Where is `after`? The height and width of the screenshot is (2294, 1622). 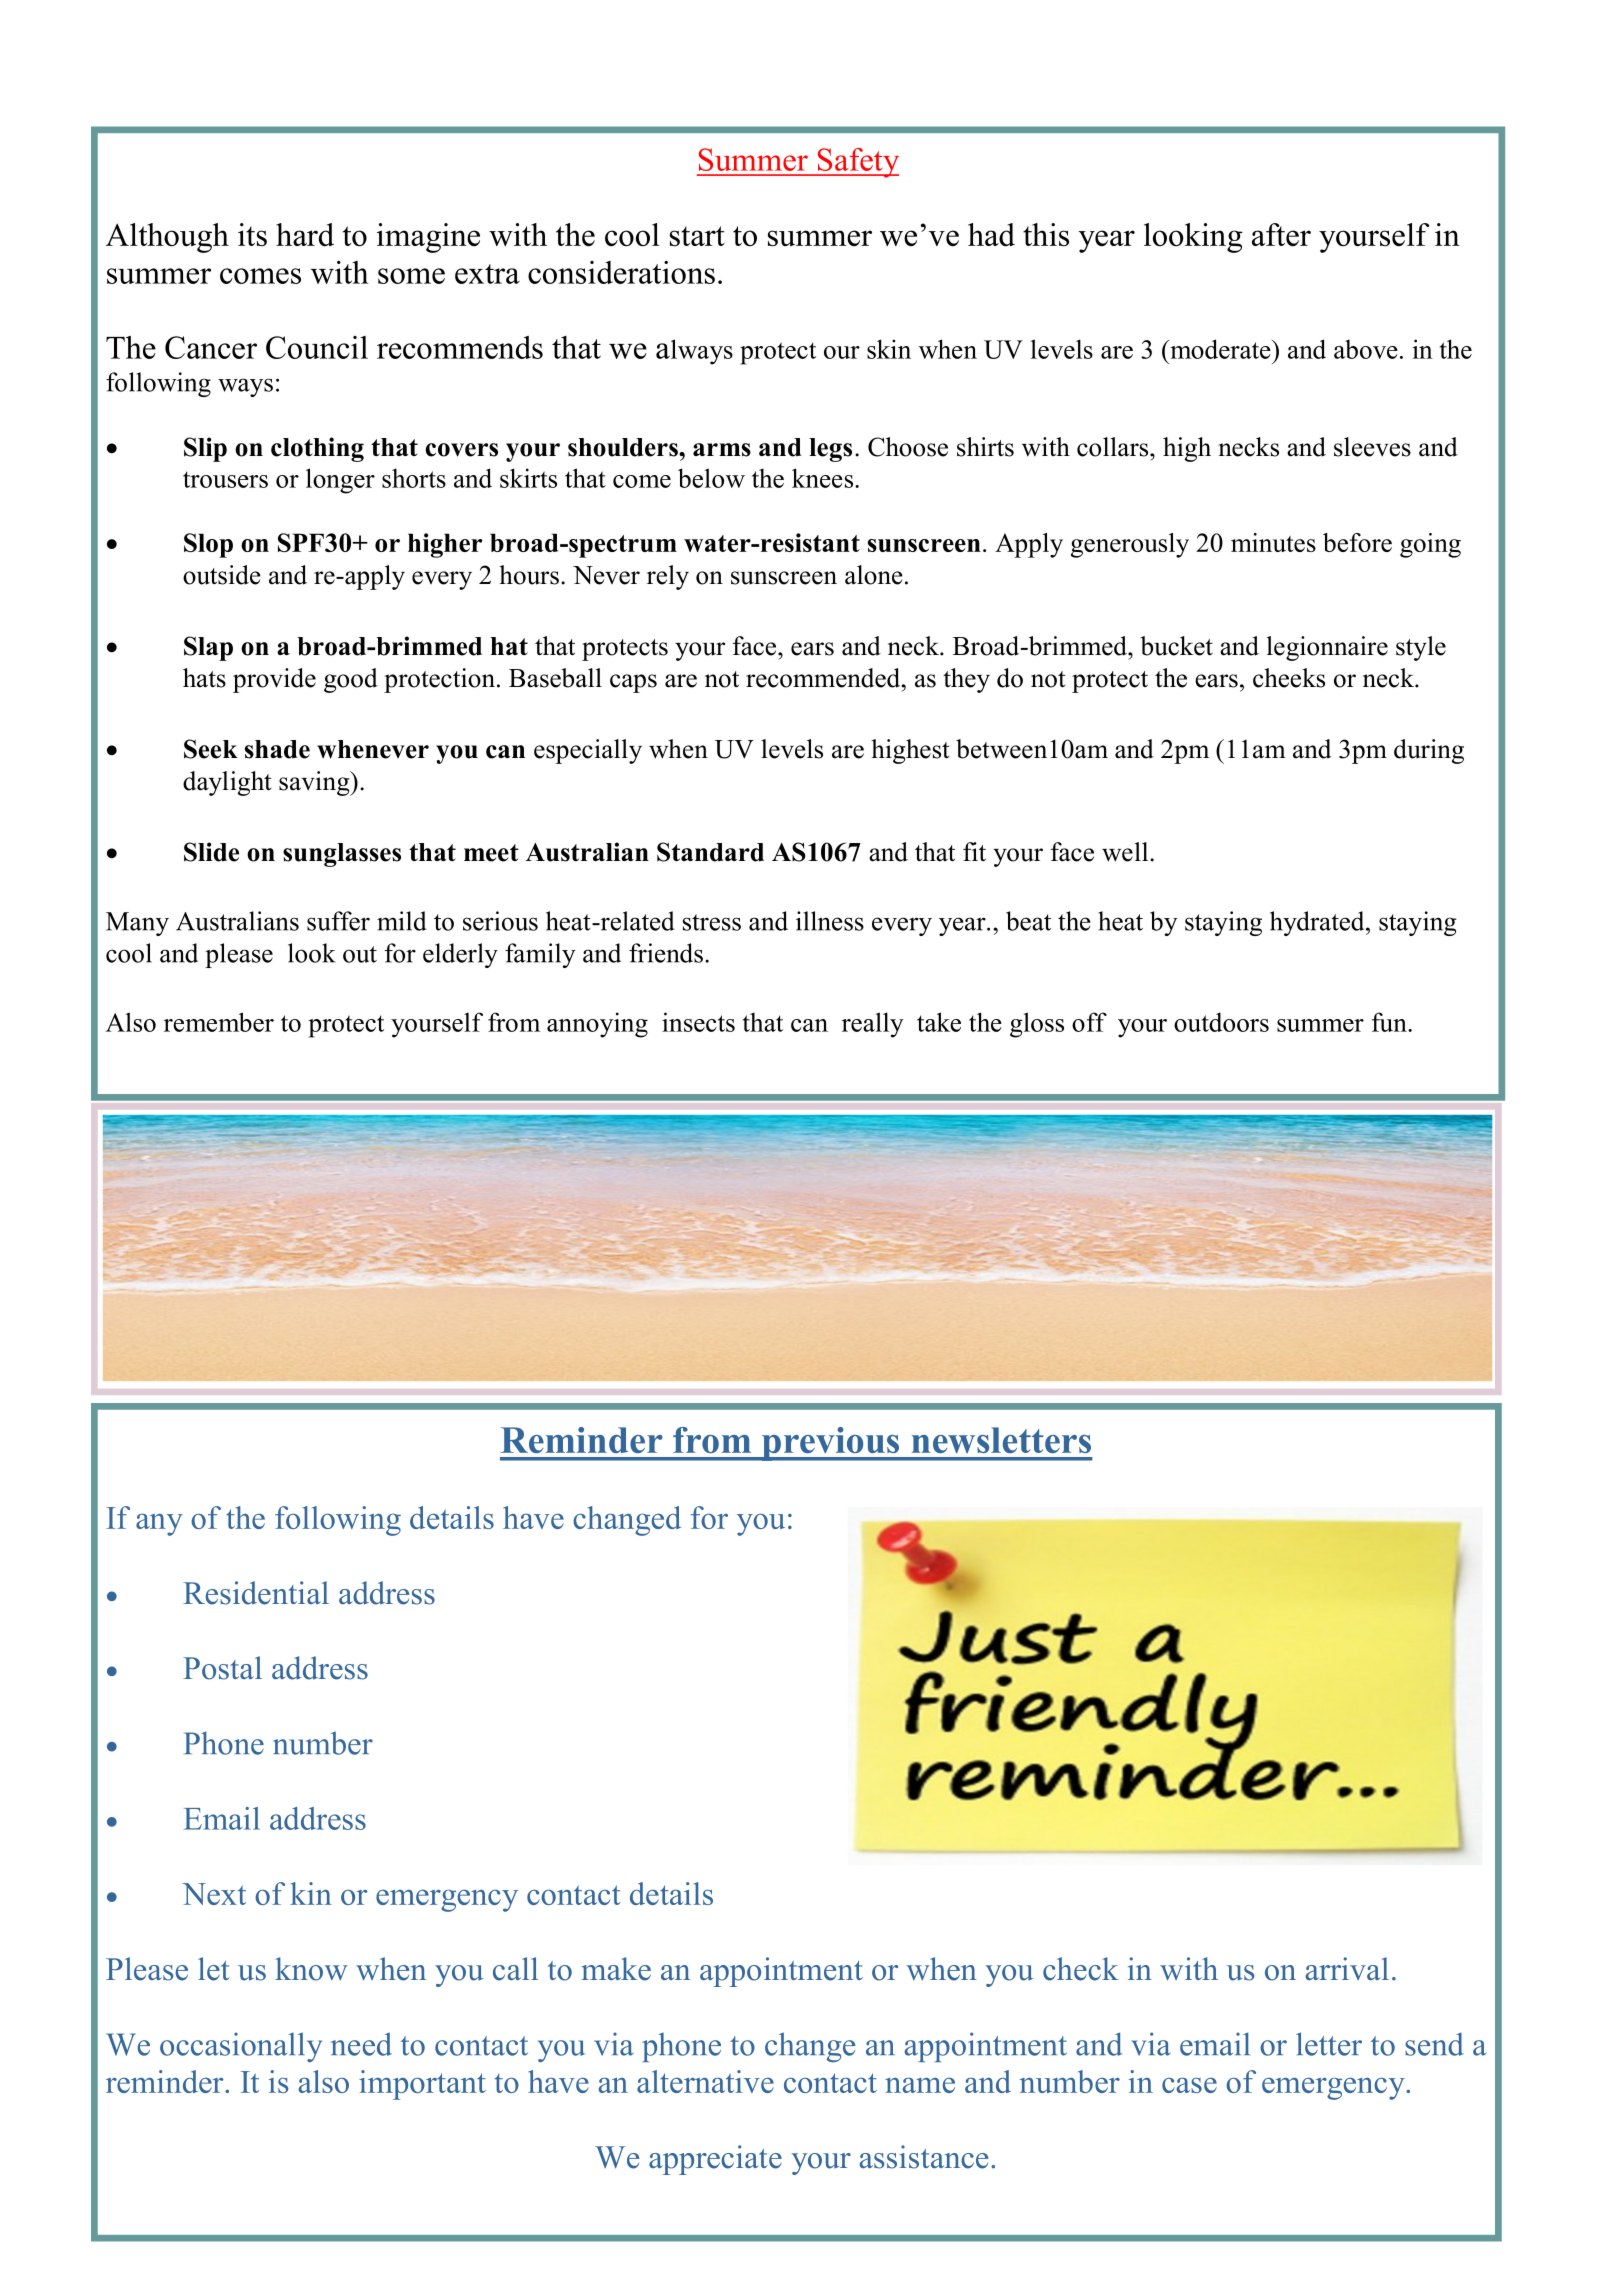
after is located at coordinates (1281, 234).
